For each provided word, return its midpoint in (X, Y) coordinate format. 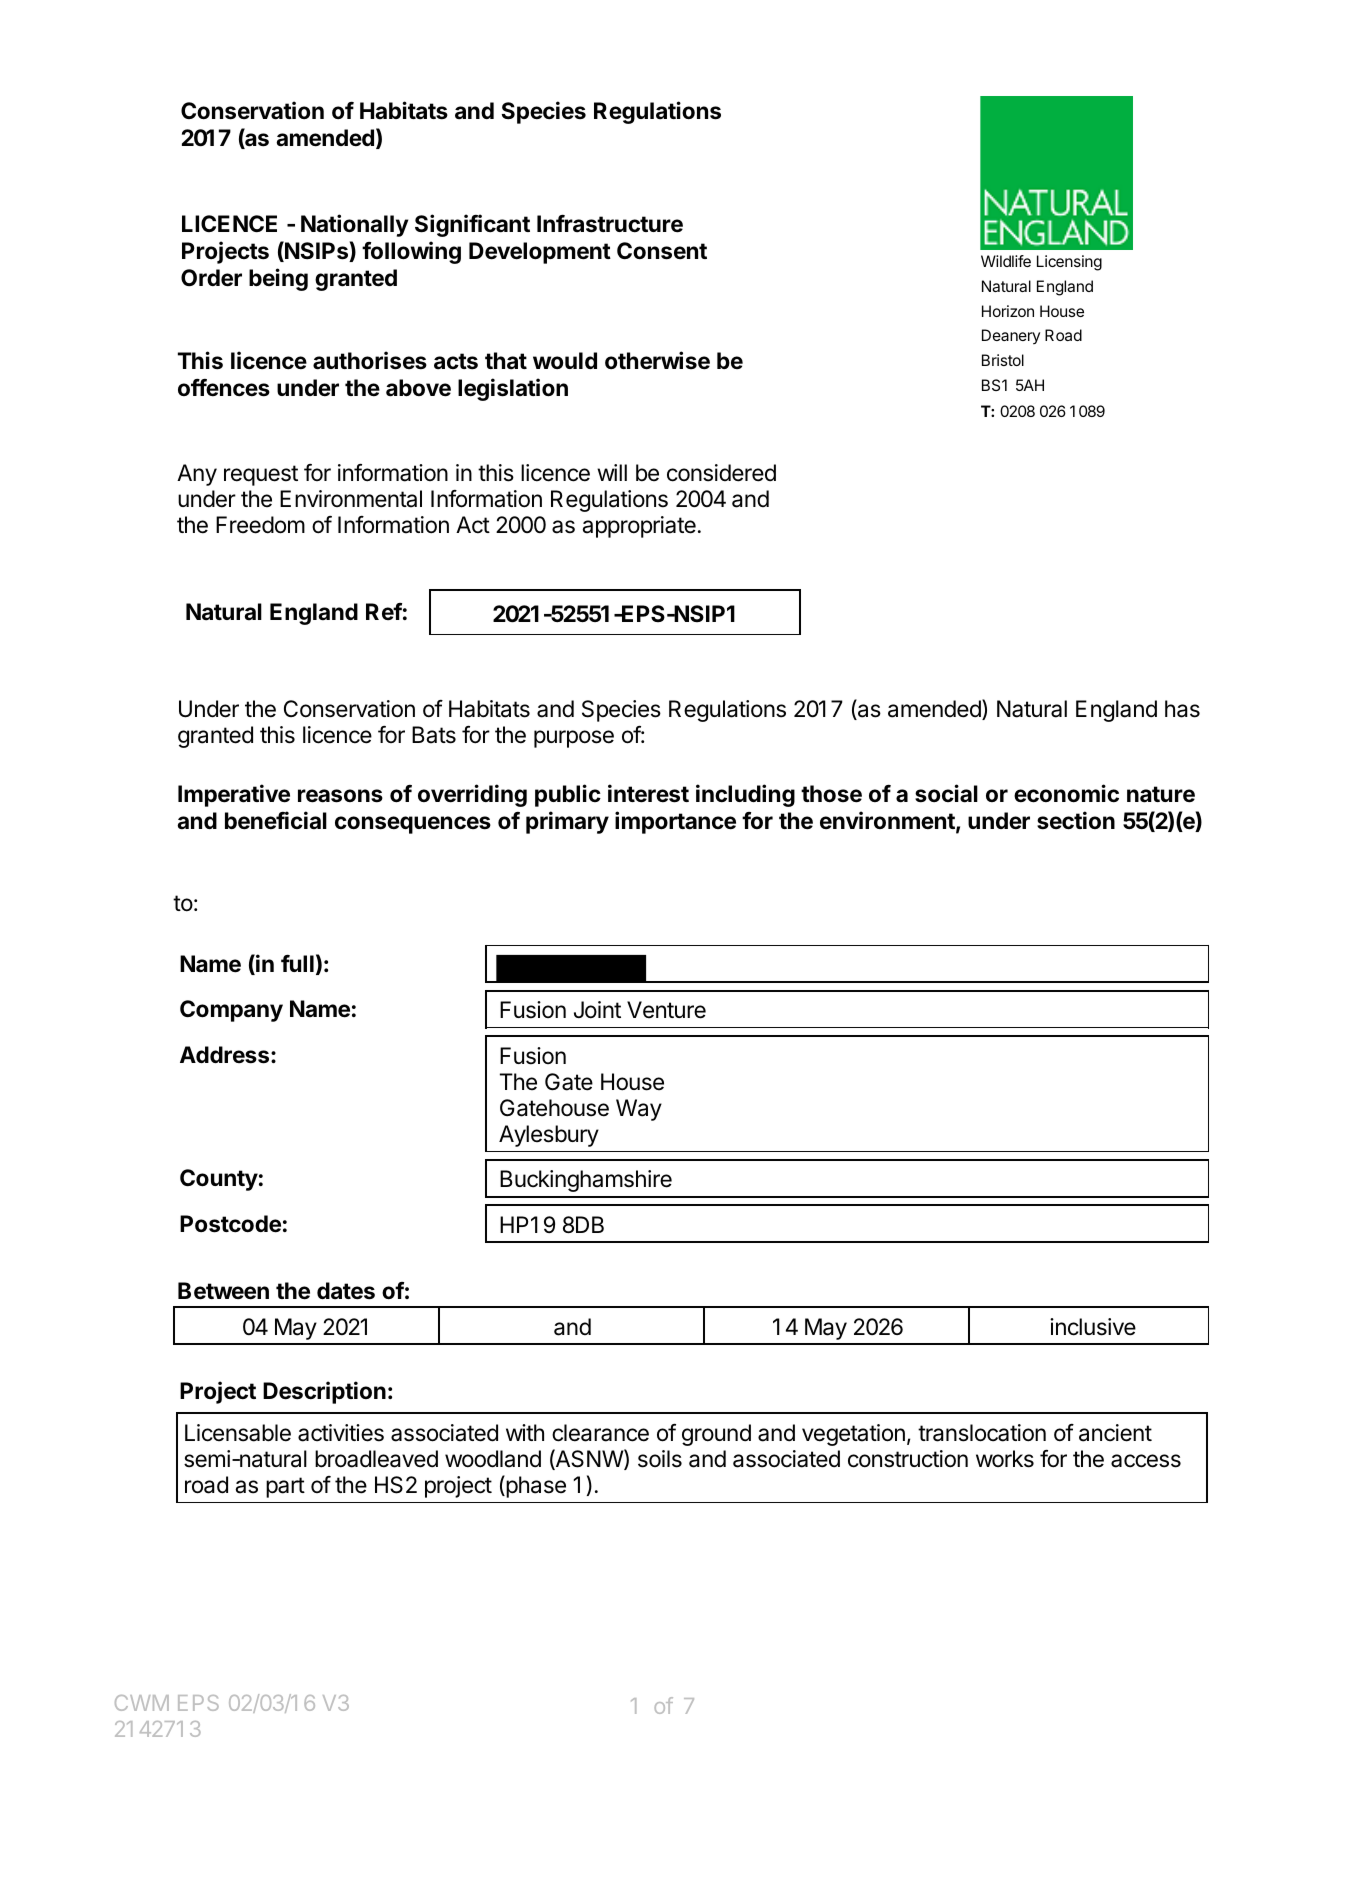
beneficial (276, 820)
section (1076, 820)
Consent (662, 251)
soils (660, 1459)
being (278, 279)
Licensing (1069, 263)
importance (675, 822)
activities (341, 1433)
